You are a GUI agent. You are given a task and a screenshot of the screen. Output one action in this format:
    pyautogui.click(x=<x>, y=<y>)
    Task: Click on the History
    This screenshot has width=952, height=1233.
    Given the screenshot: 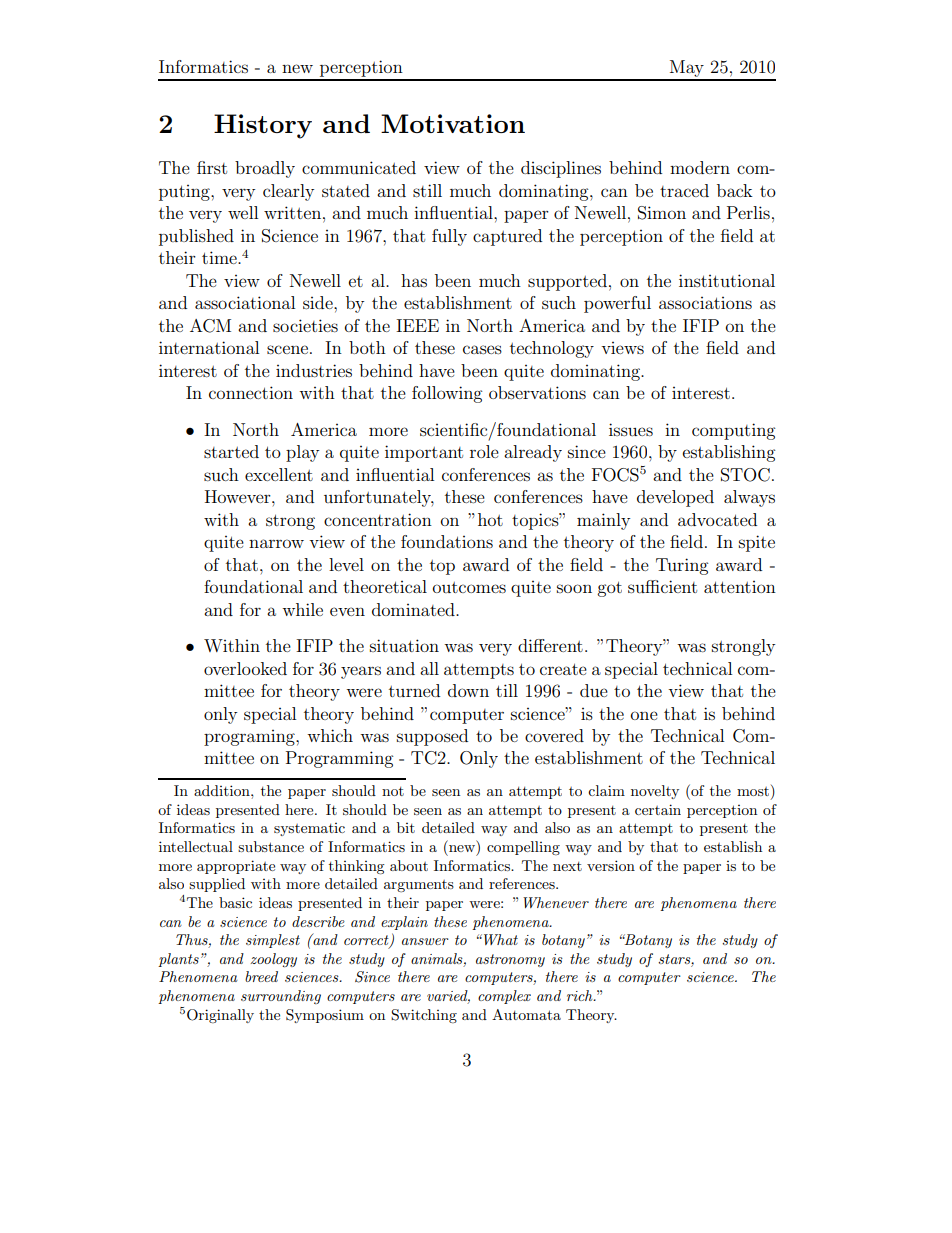 What is the action you would take?
    pyautogui.click(x=263, y=126)
